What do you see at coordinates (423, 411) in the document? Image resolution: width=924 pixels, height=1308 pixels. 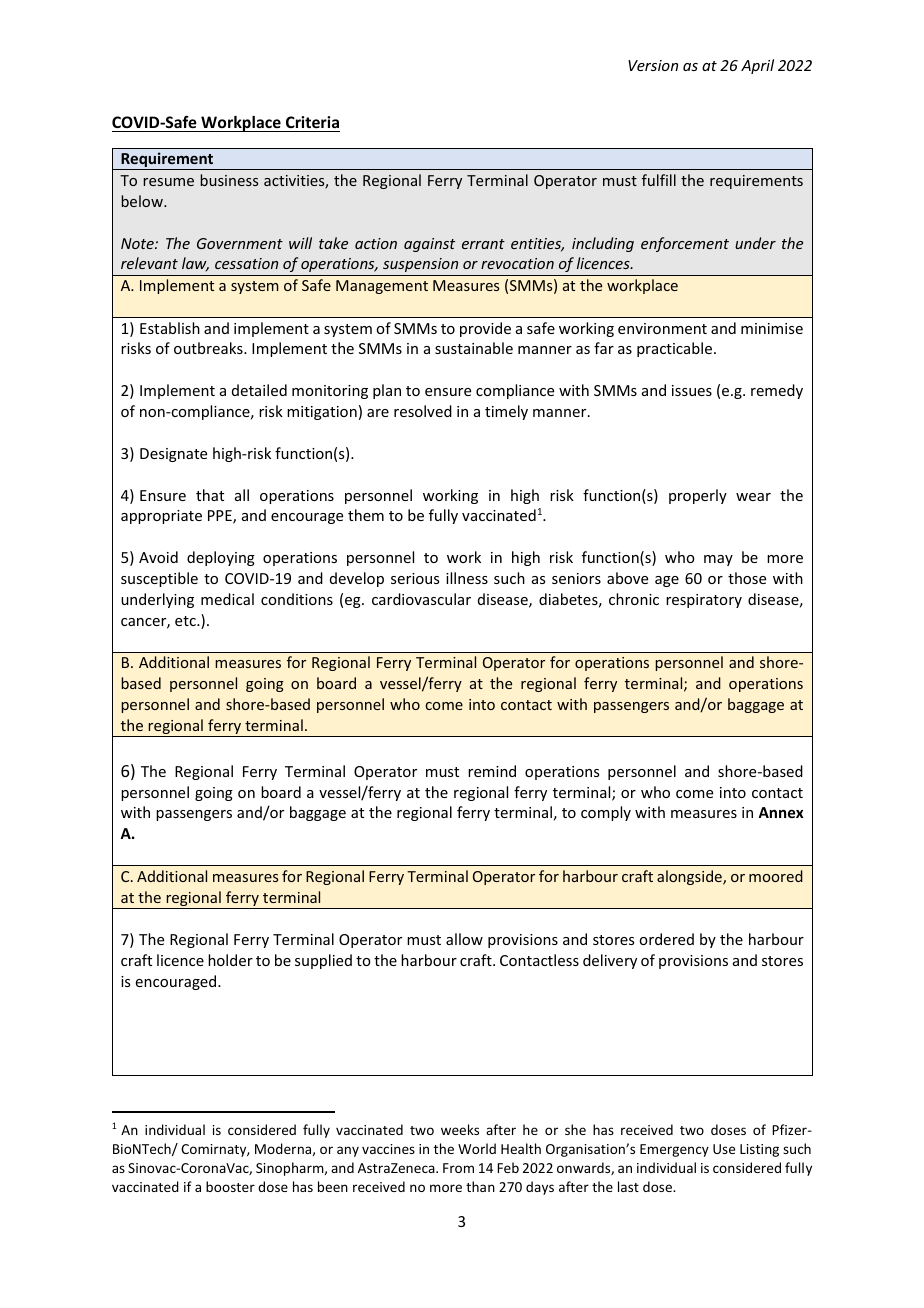 I see `resolved` at bounding box center [423, 411].
